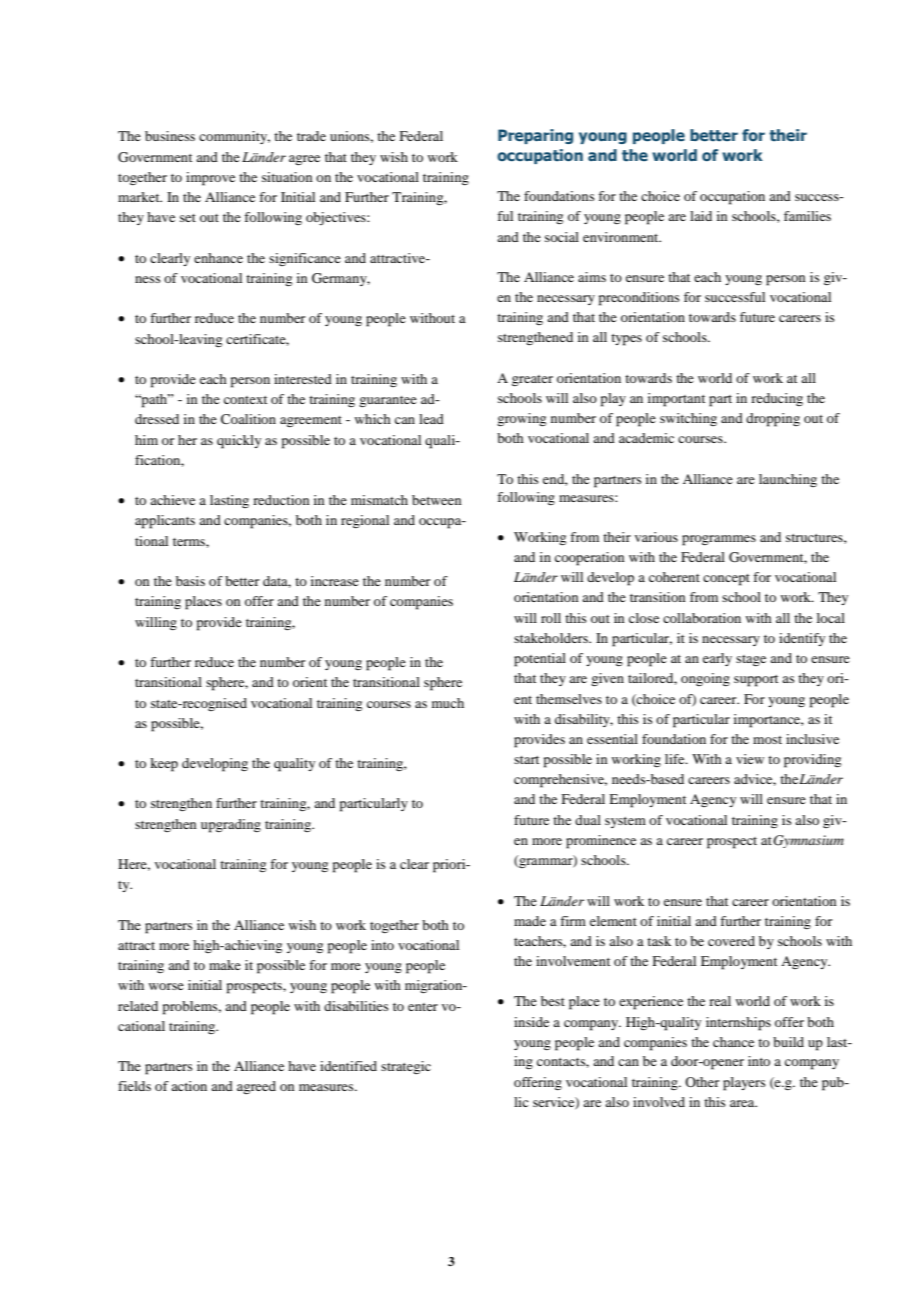  What do you see at coordinates (406, 1067) in the document?
I see `strategic` at bounding box center [406, 1067].
